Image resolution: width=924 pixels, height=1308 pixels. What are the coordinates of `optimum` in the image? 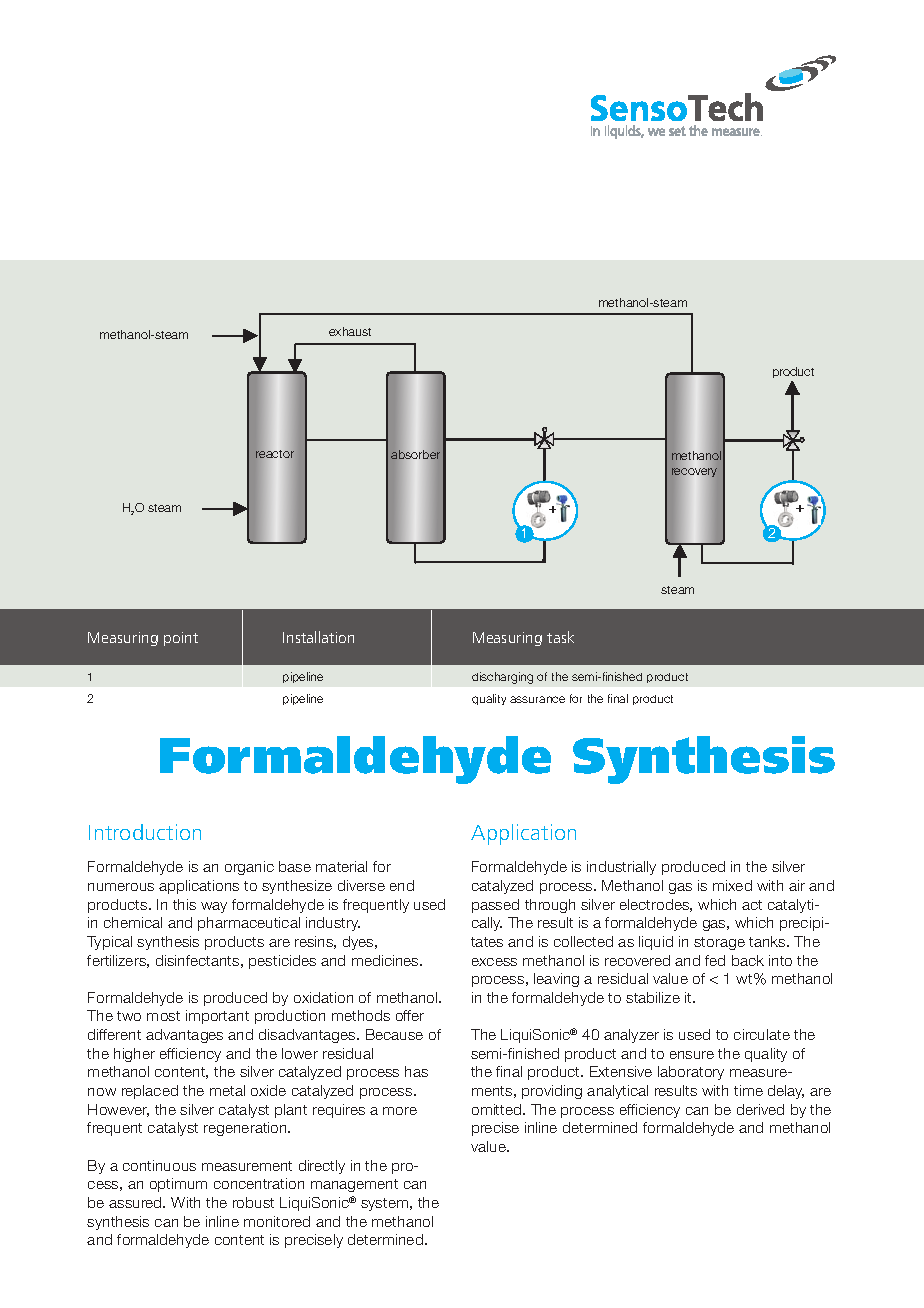 It's located at (178, 1185).
